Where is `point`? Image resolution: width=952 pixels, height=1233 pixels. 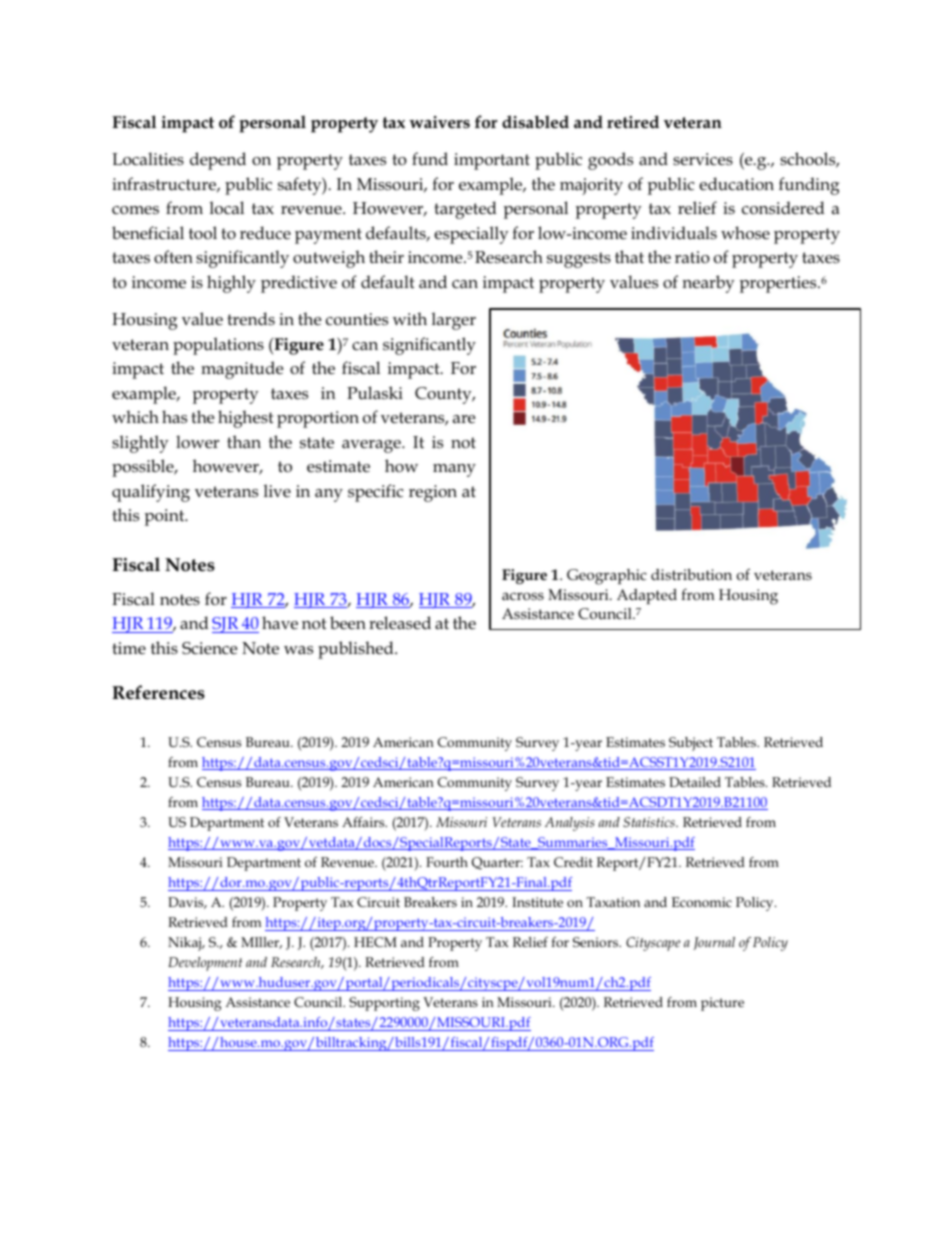 point is located at coordinates (166, 517).
